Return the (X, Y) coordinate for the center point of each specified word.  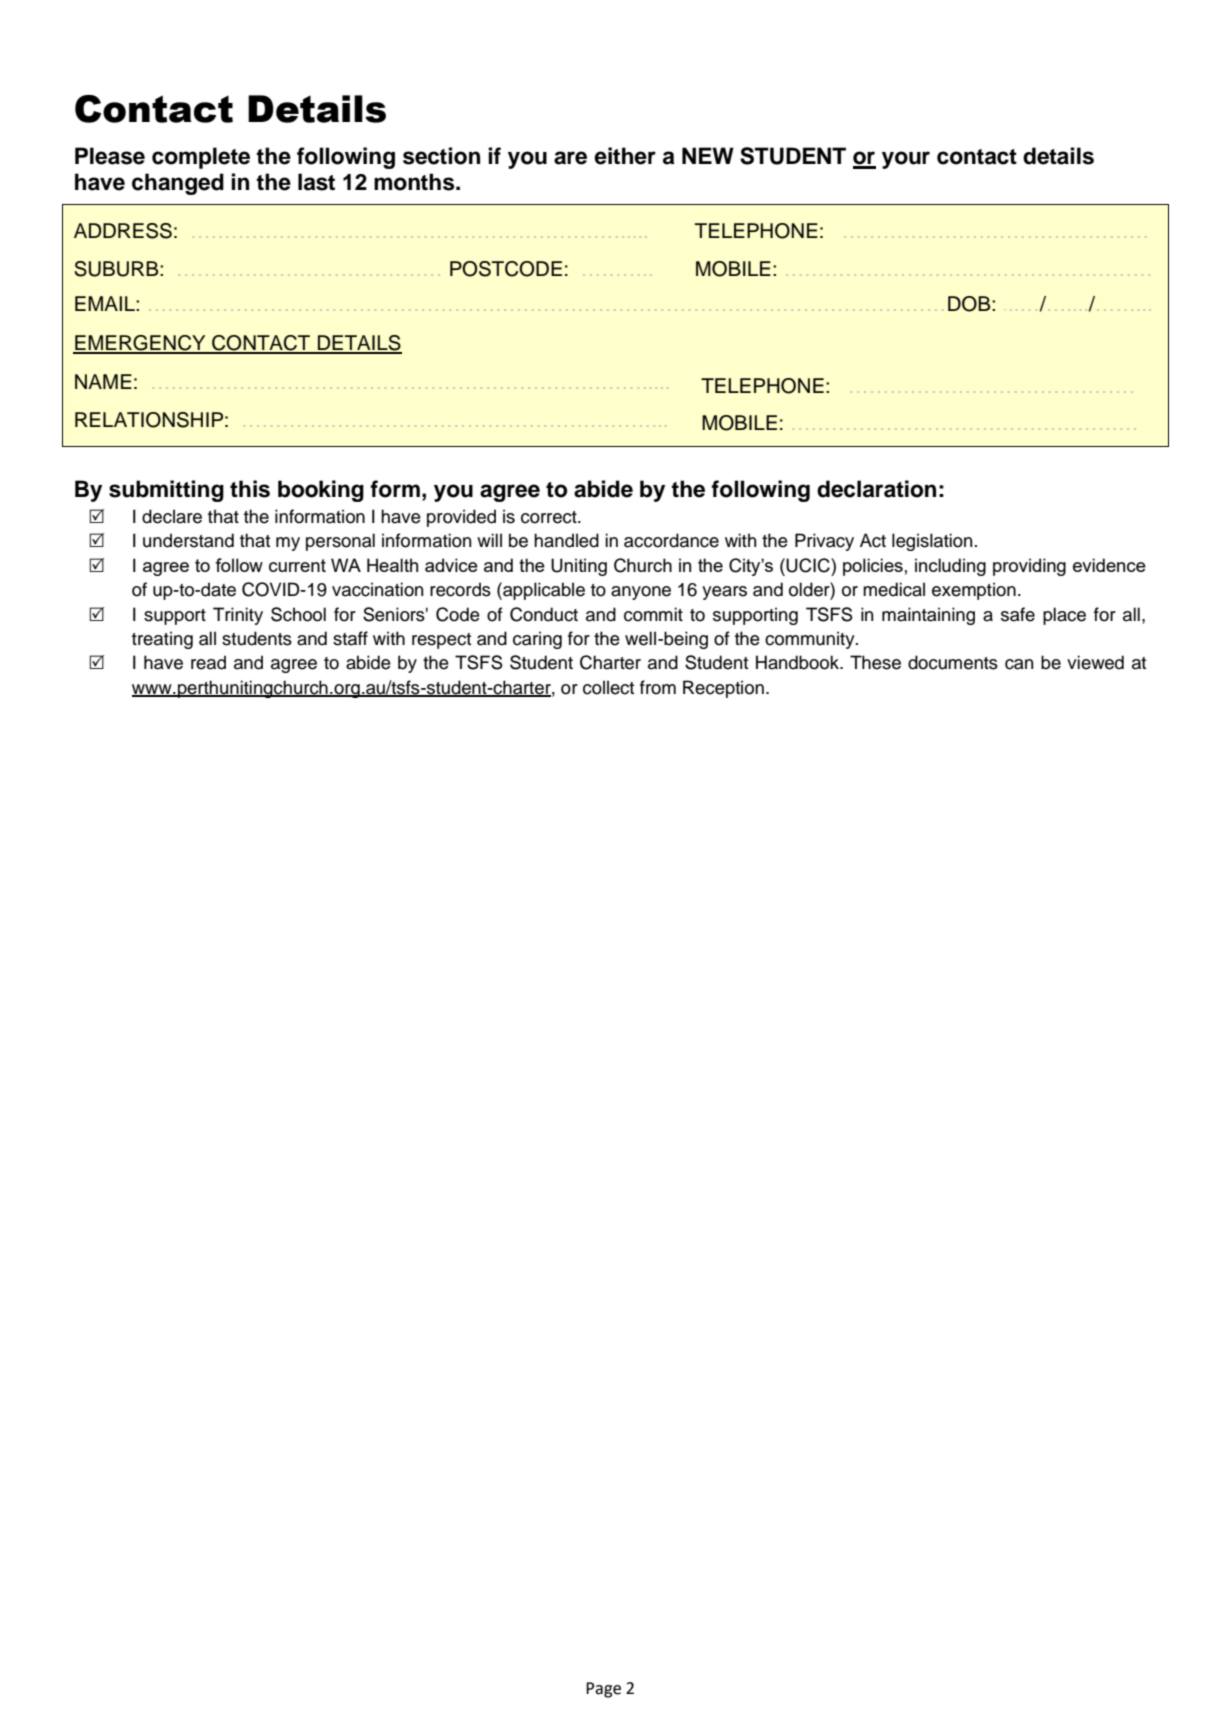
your (906, 160)
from (658, 687)
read (208, 662)
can (1019, 664)
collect (608, 687)
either (625, 156)
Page (603, 1690)
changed (178, 184)
